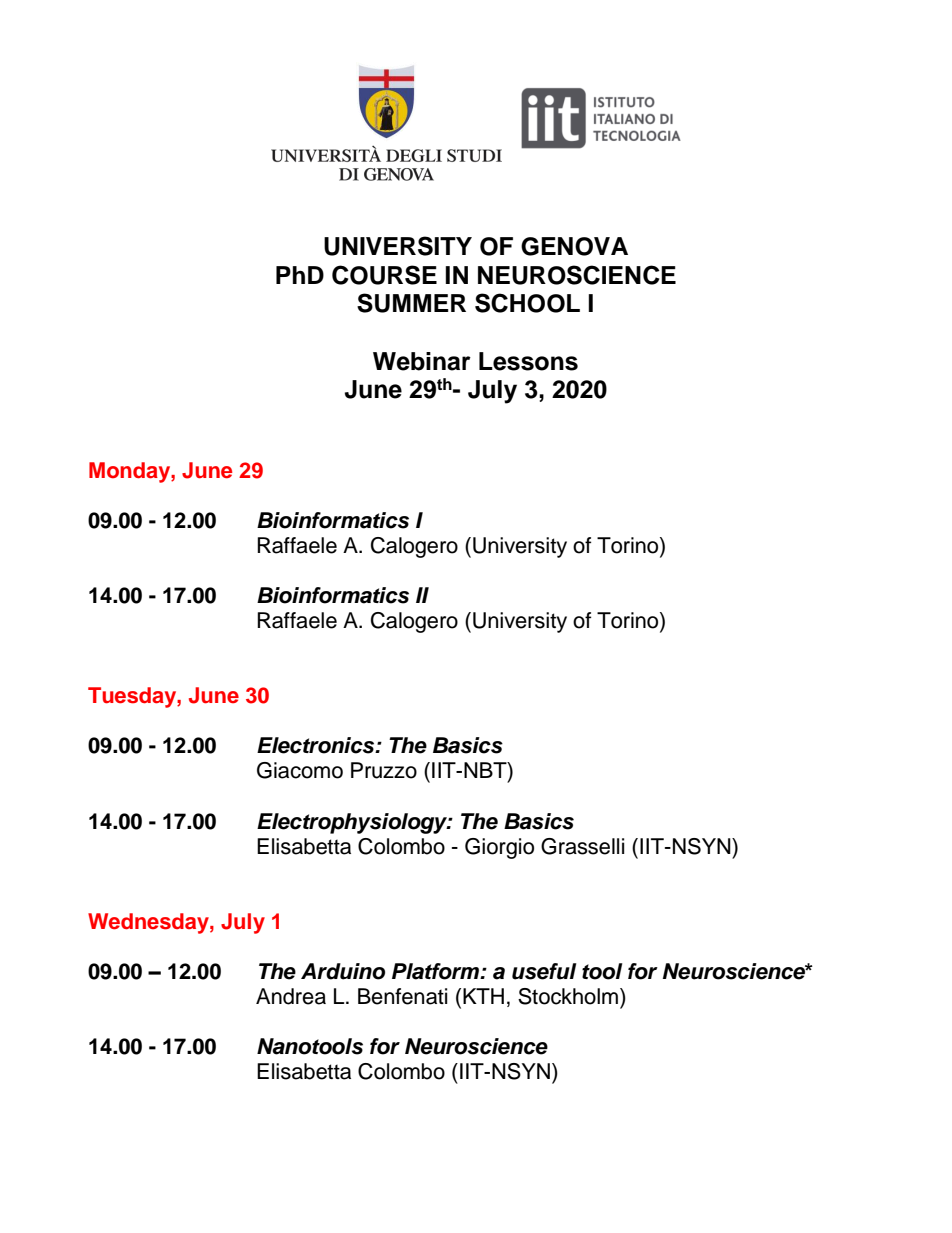 The width and height of the document is (952, 1233). Describe the element at coordinates (569, 996) in the document. I see `Stockholm` at that location.
